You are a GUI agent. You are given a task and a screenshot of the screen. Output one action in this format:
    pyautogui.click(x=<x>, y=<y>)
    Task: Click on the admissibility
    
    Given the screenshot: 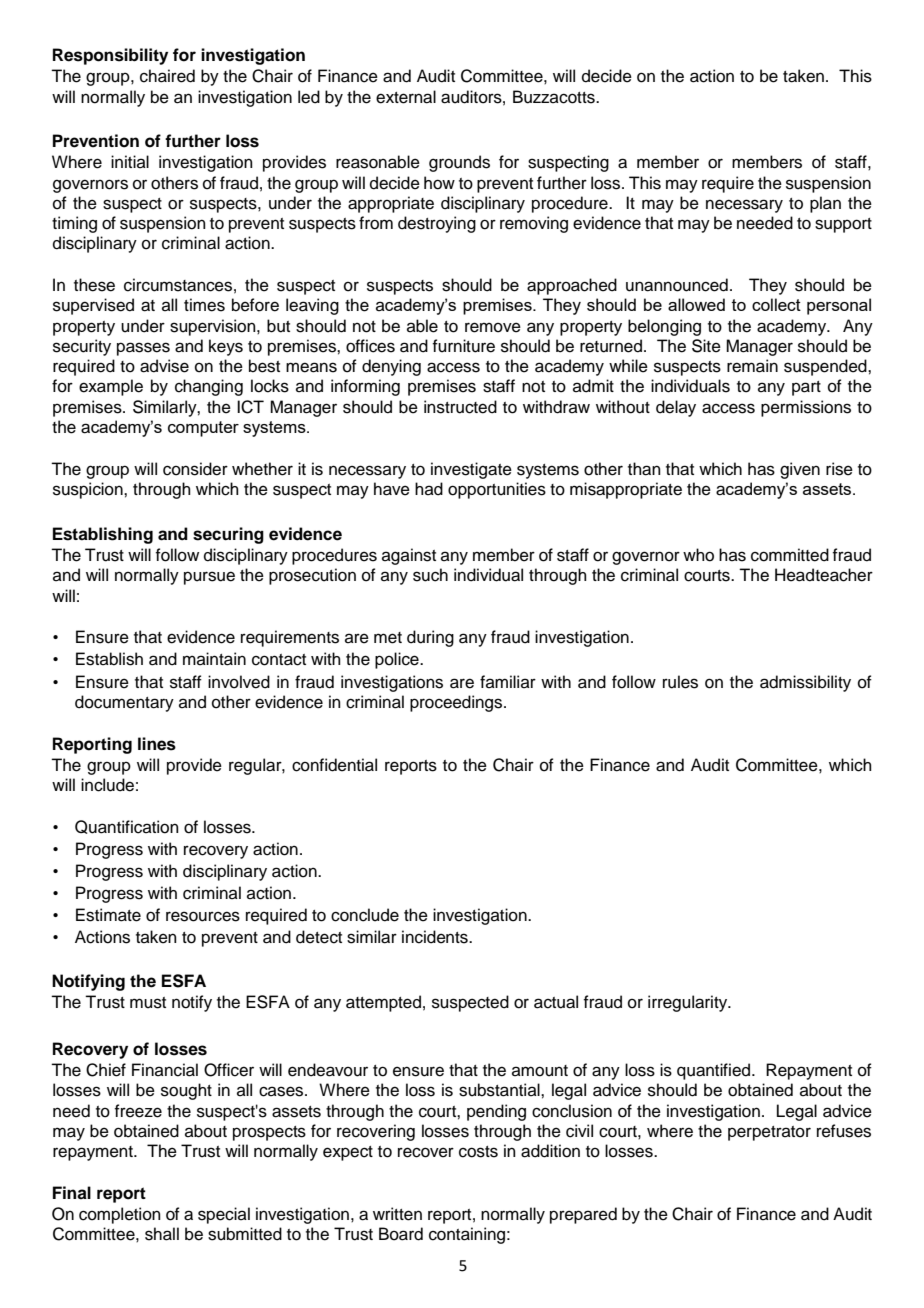 What is the action you would take?
    pyautogui.click(x=805, y=683)
